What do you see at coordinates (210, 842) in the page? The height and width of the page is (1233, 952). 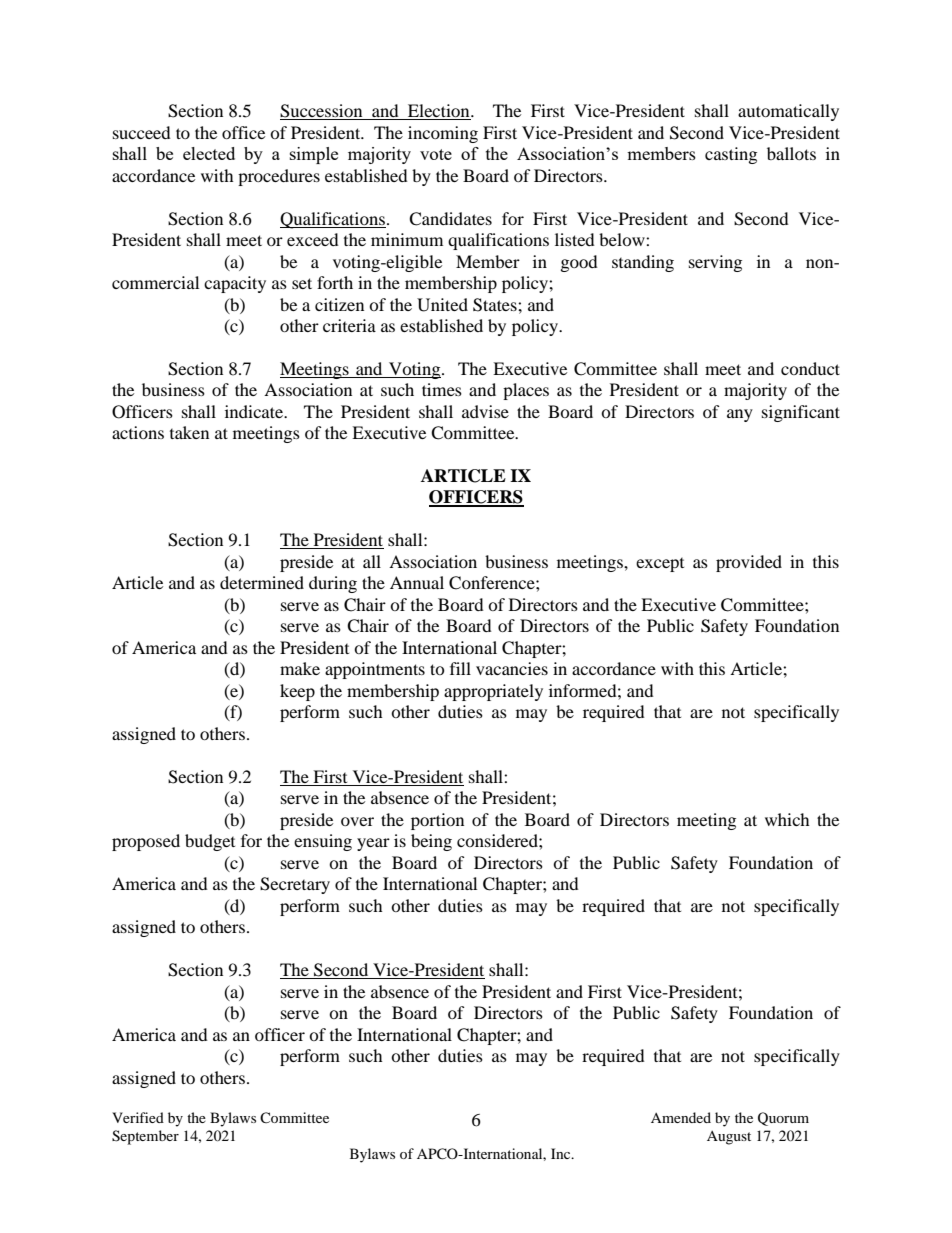 I see `budget` at bounding box center [210, 842].
